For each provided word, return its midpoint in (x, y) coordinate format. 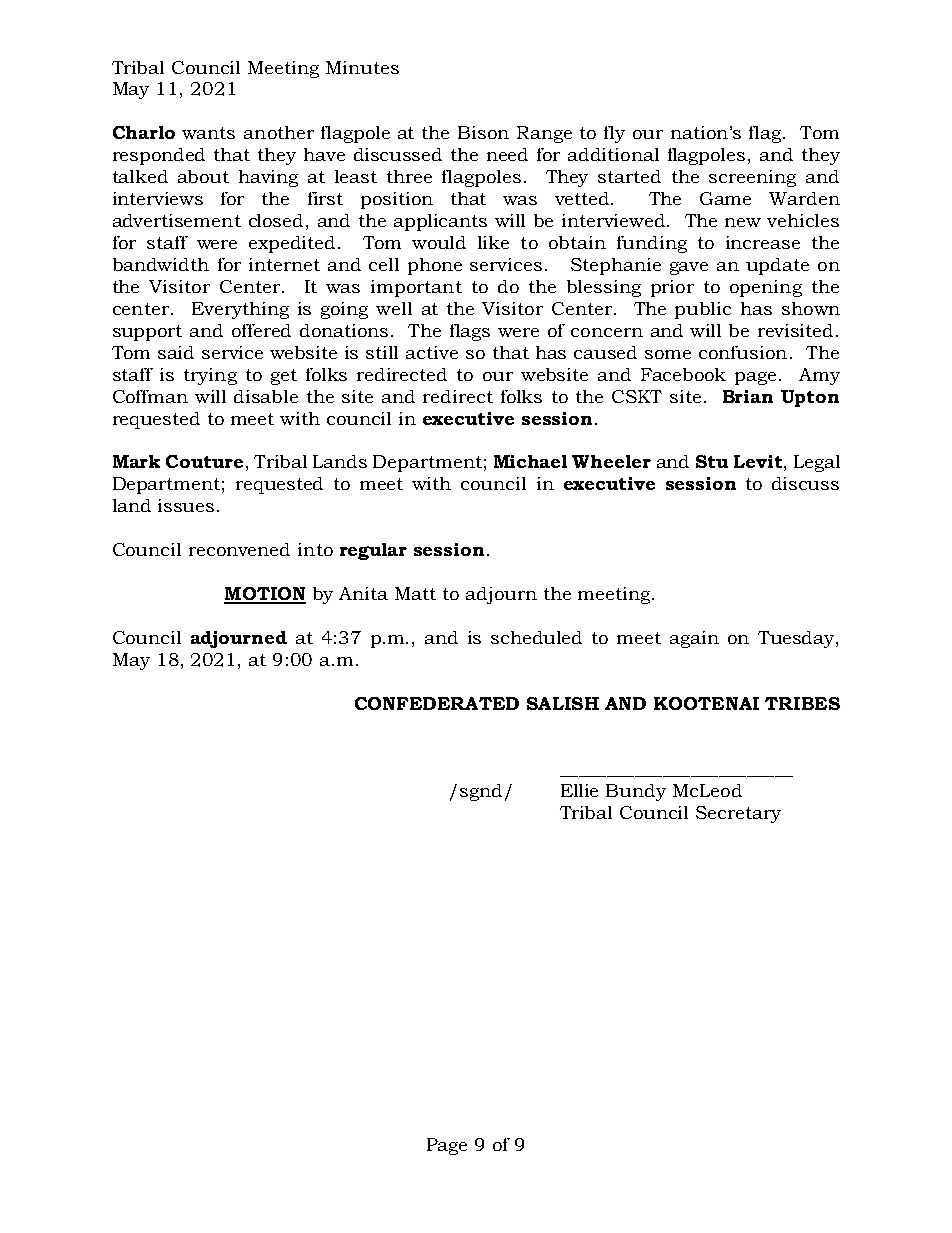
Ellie (579, 790)
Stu (712, 461)
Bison (483, 132)
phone (435, 266)
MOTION (265, 595)
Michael (530, 461)
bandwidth (161, 264)
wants (208, 133)
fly (614, 134)
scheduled (536, 637)
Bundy (636, 792)
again (694, 639)
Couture (204, 461)
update (777, 266)
